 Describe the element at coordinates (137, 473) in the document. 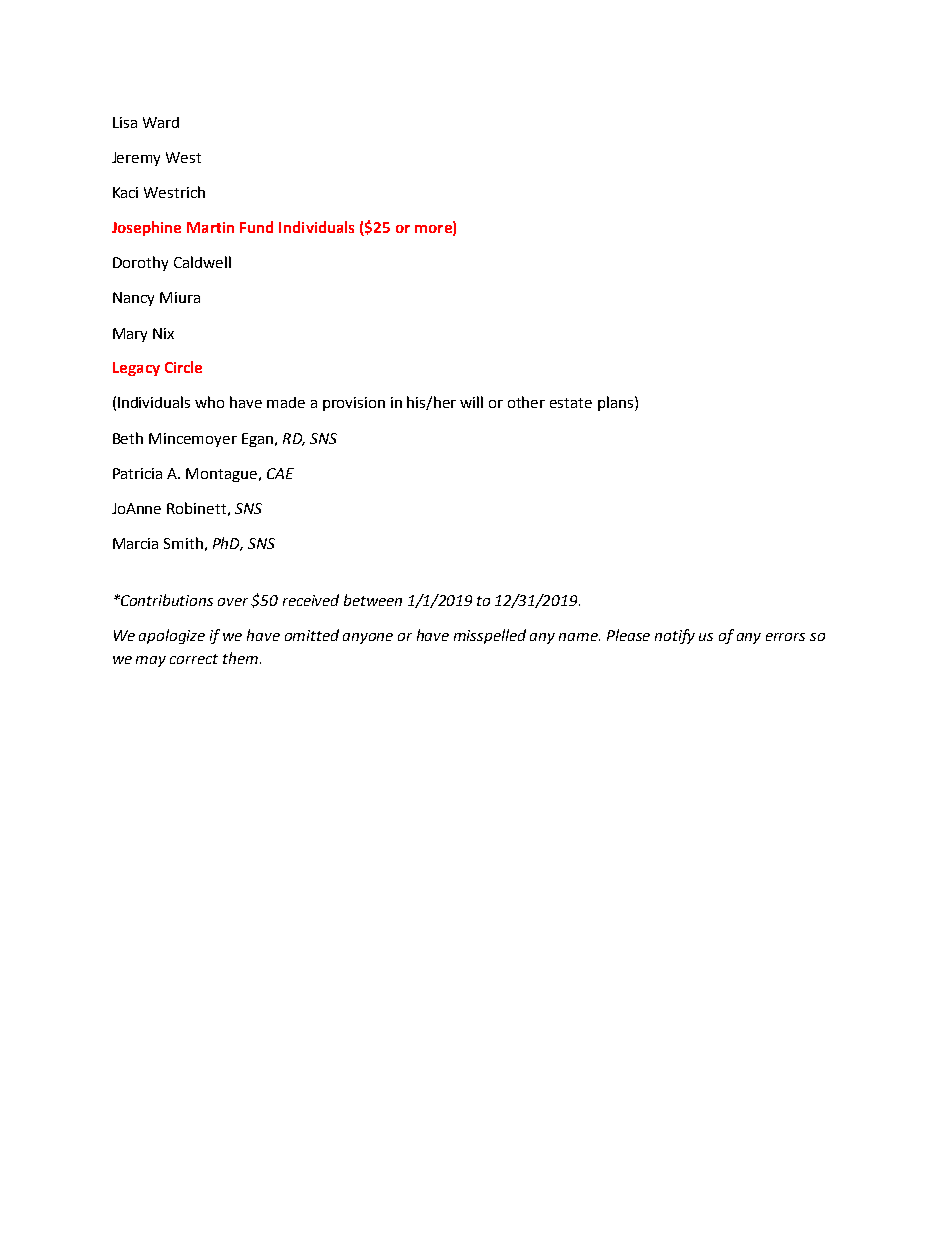

I see `Patricia` at that location.
